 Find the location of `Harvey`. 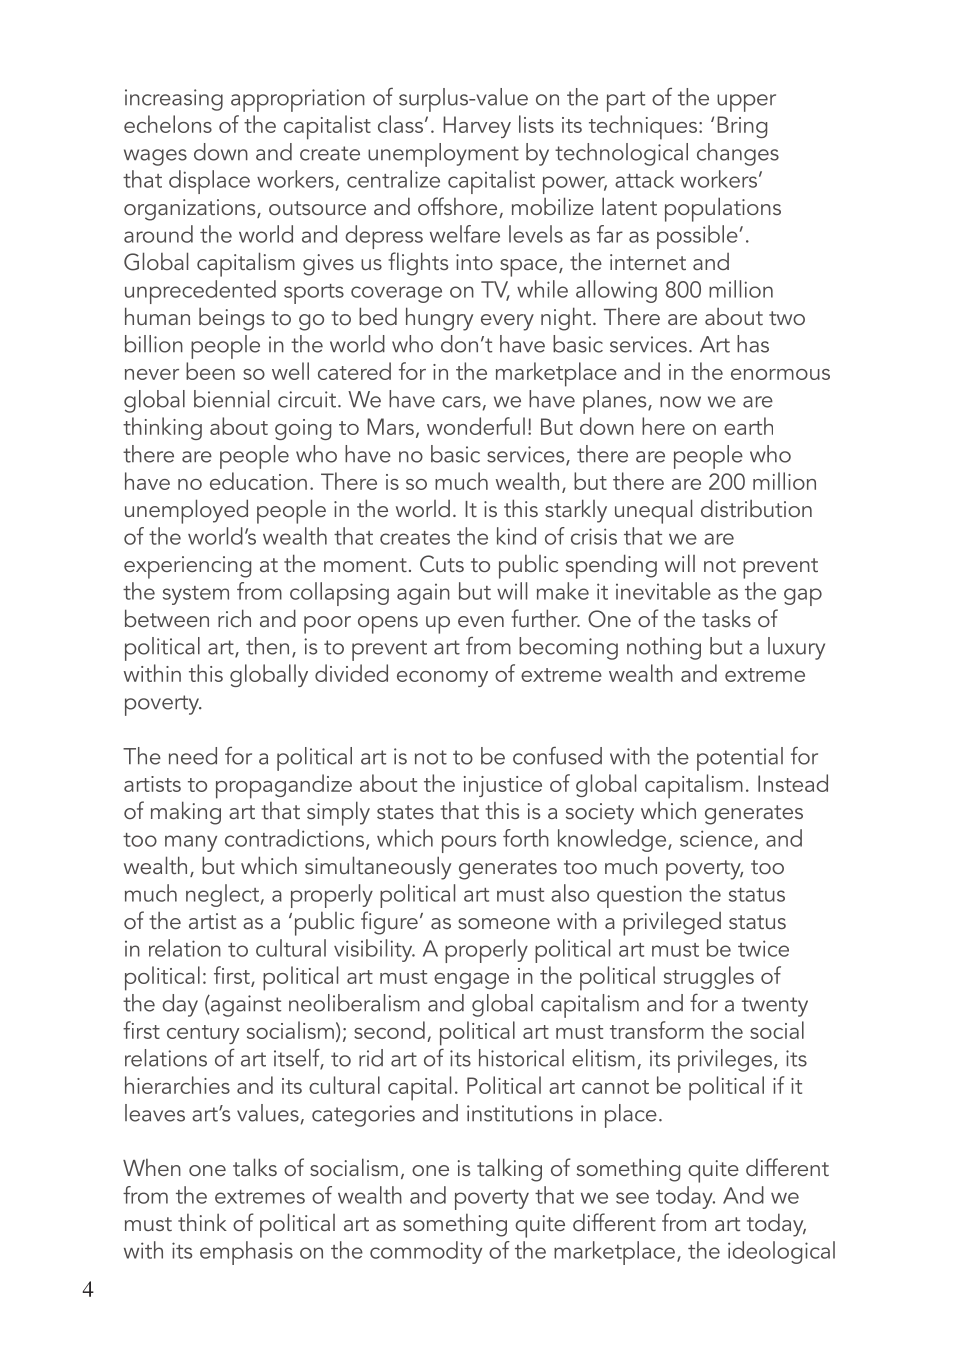

Harvey is located at coordinates (477, 127).
